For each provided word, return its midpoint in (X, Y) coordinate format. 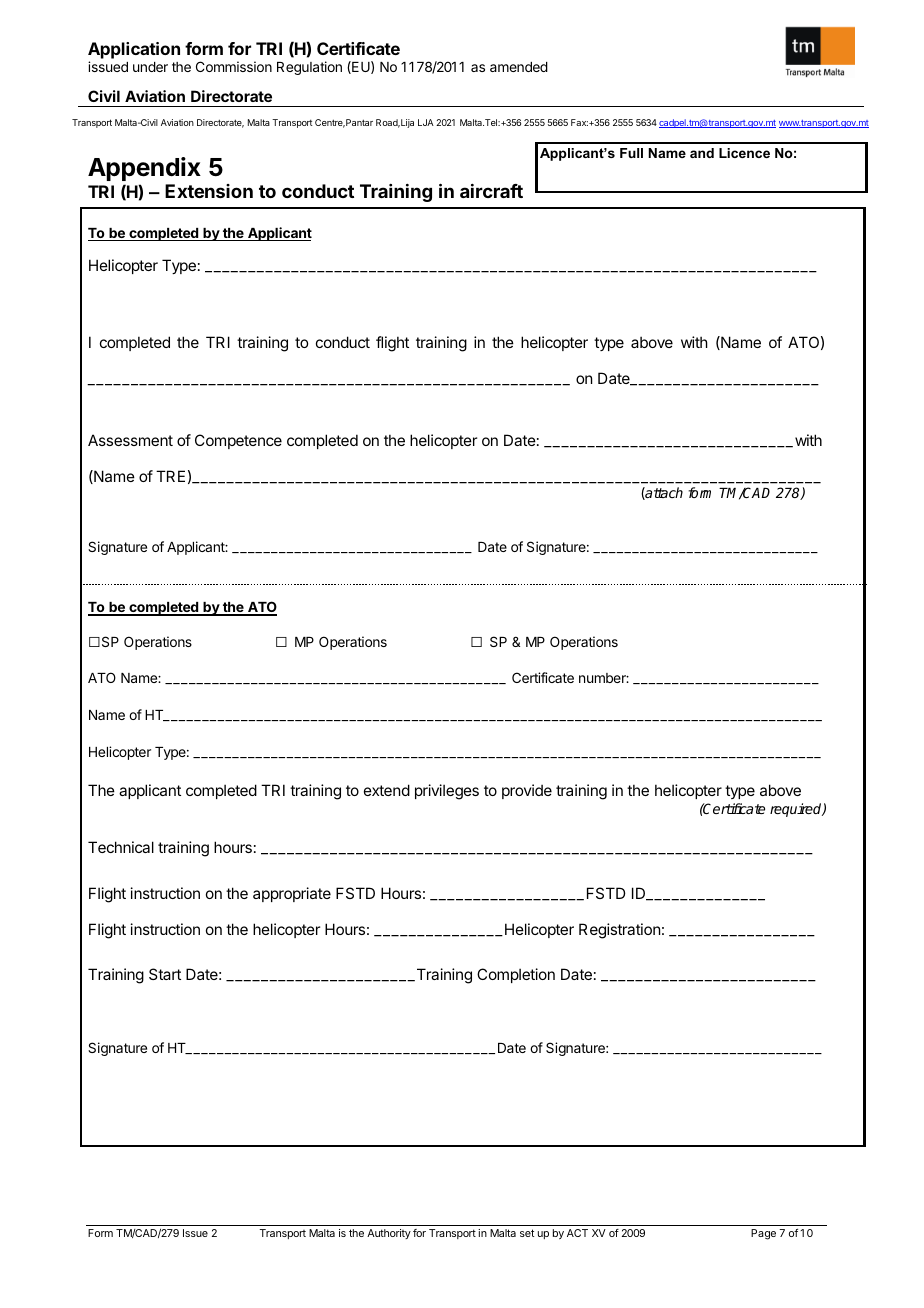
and (702, 153)
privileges (447, 792)
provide (527, 791)
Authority (389, 1234)
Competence (238, 441)
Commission (234, 66)
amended (519, 67)
